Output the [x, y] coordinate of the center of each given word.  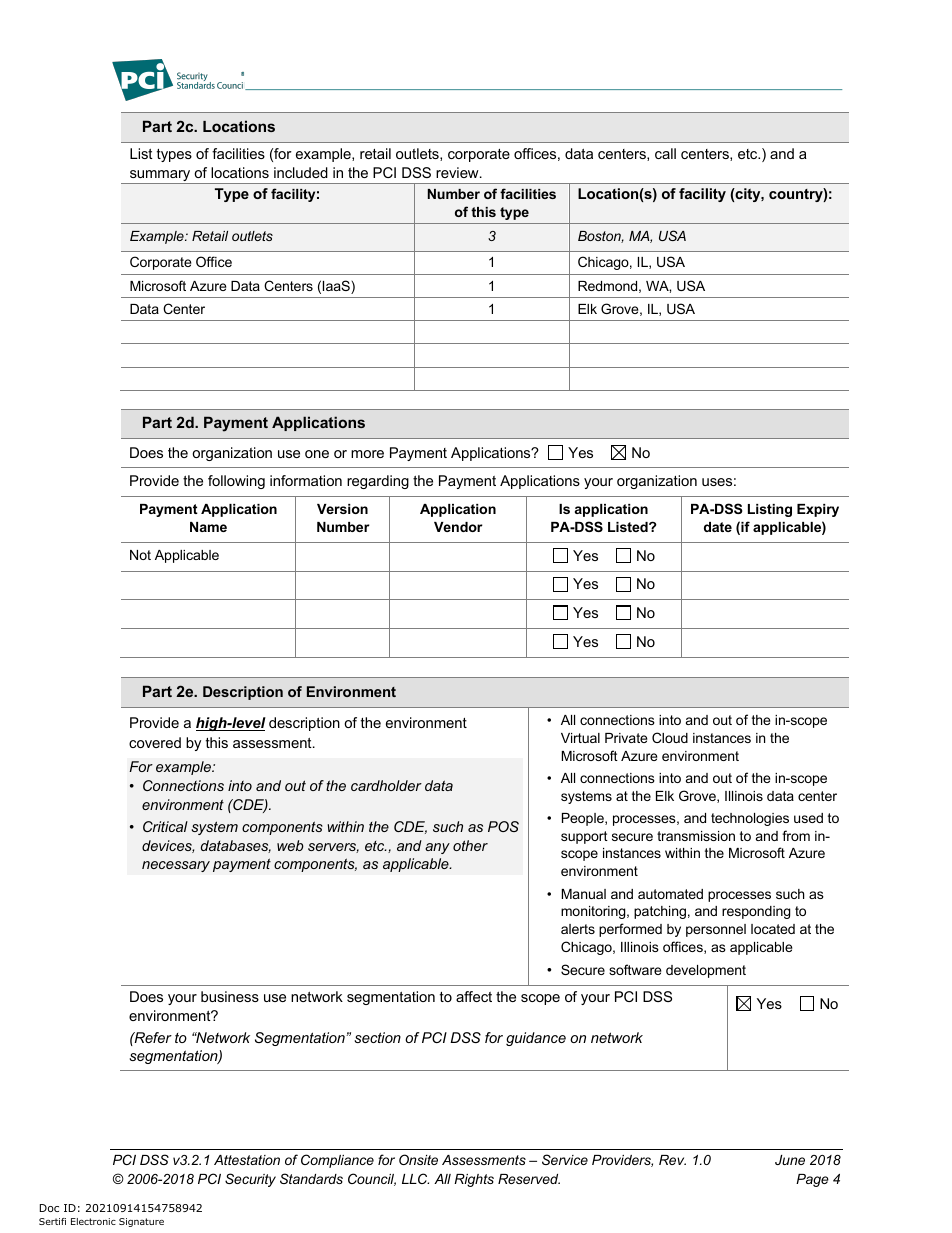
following [236, 482]
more [367, 454]
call [665, 153]
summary [160, 177]
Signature [141, 1222]
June [790, 1160]
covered [155, 742]
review [458, 172]
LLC [415, 1178]
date [718, 527]
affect [474, 996]
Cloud [670, 737]
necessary [176, 866]
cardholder [386, 785]
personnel [716, 930]
